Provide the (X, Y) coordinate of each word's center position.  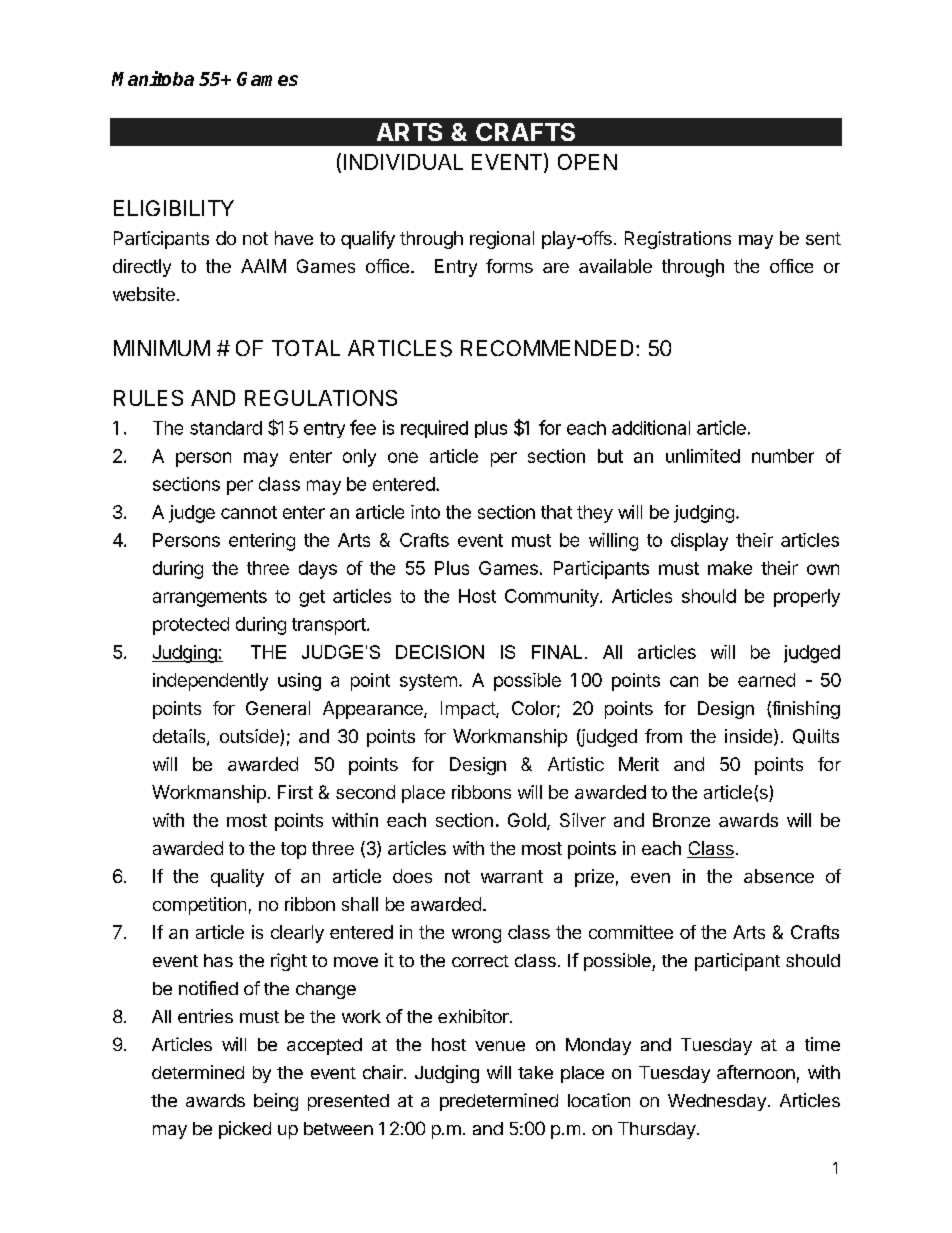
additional (651, 427)
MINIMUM (162, 348)
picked (245, 1130)
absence (779, 876)
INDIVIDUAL (403, 162)
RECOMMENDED (547, 348)
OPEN (587, 162)
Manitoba (153, 78)
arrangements (210, 598)
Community (553, 598)
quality (237, 878)
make (730, 568)
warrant (512, 876)
